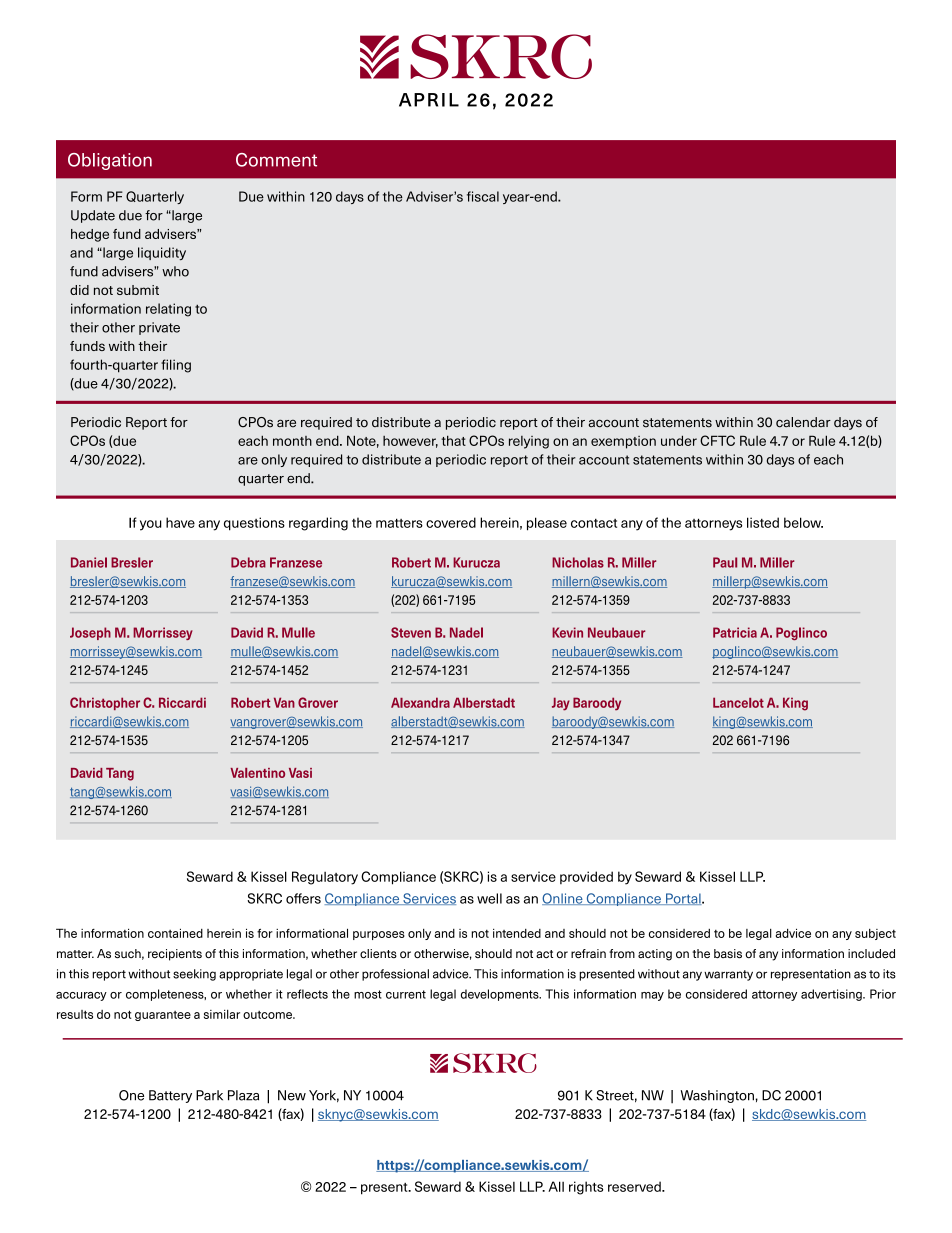  Describe the element at coordinates (110, 161) in the screenshot. I see `Obligation` at that location.
